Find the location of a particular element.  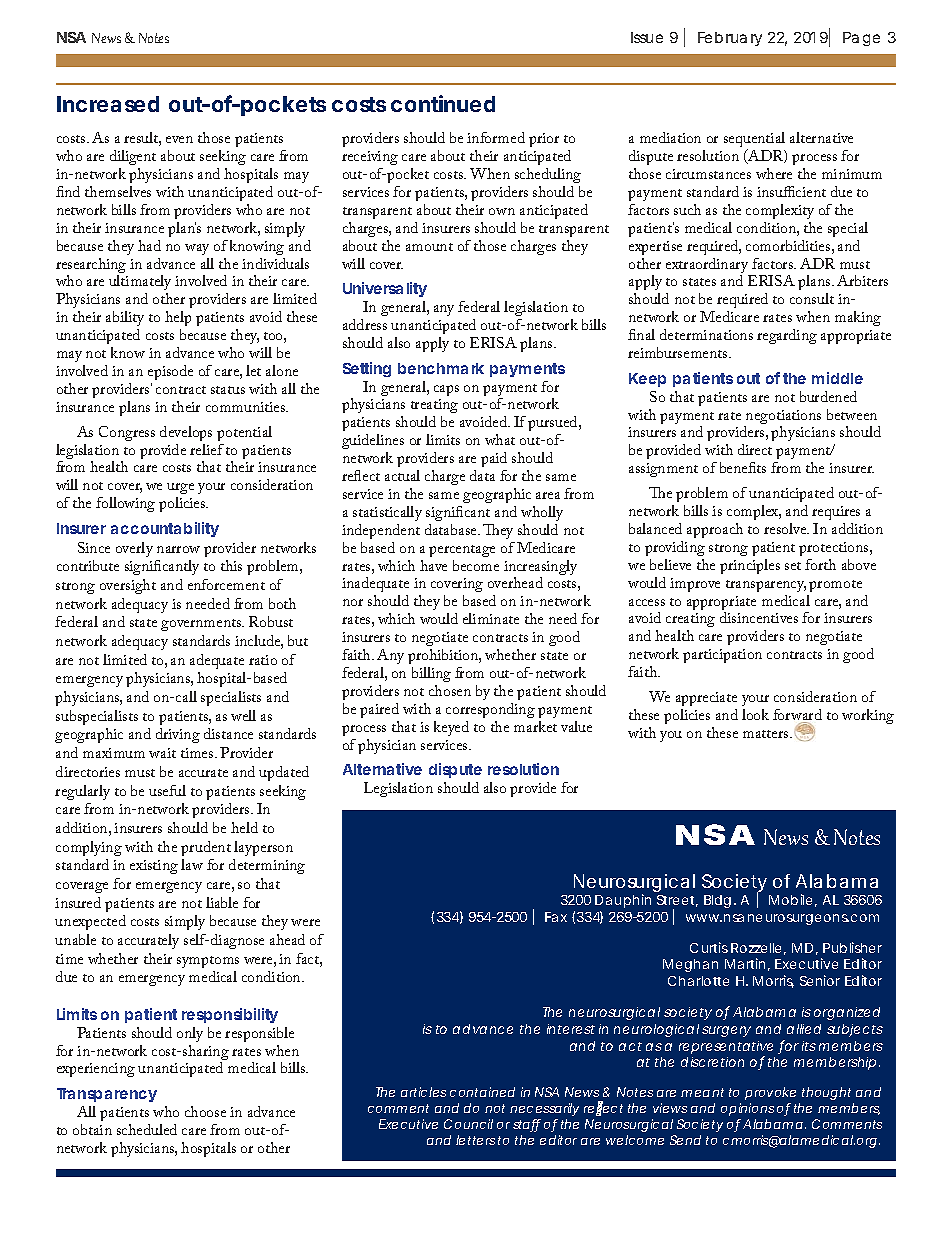

continued is located at coordinates (443, 103).
